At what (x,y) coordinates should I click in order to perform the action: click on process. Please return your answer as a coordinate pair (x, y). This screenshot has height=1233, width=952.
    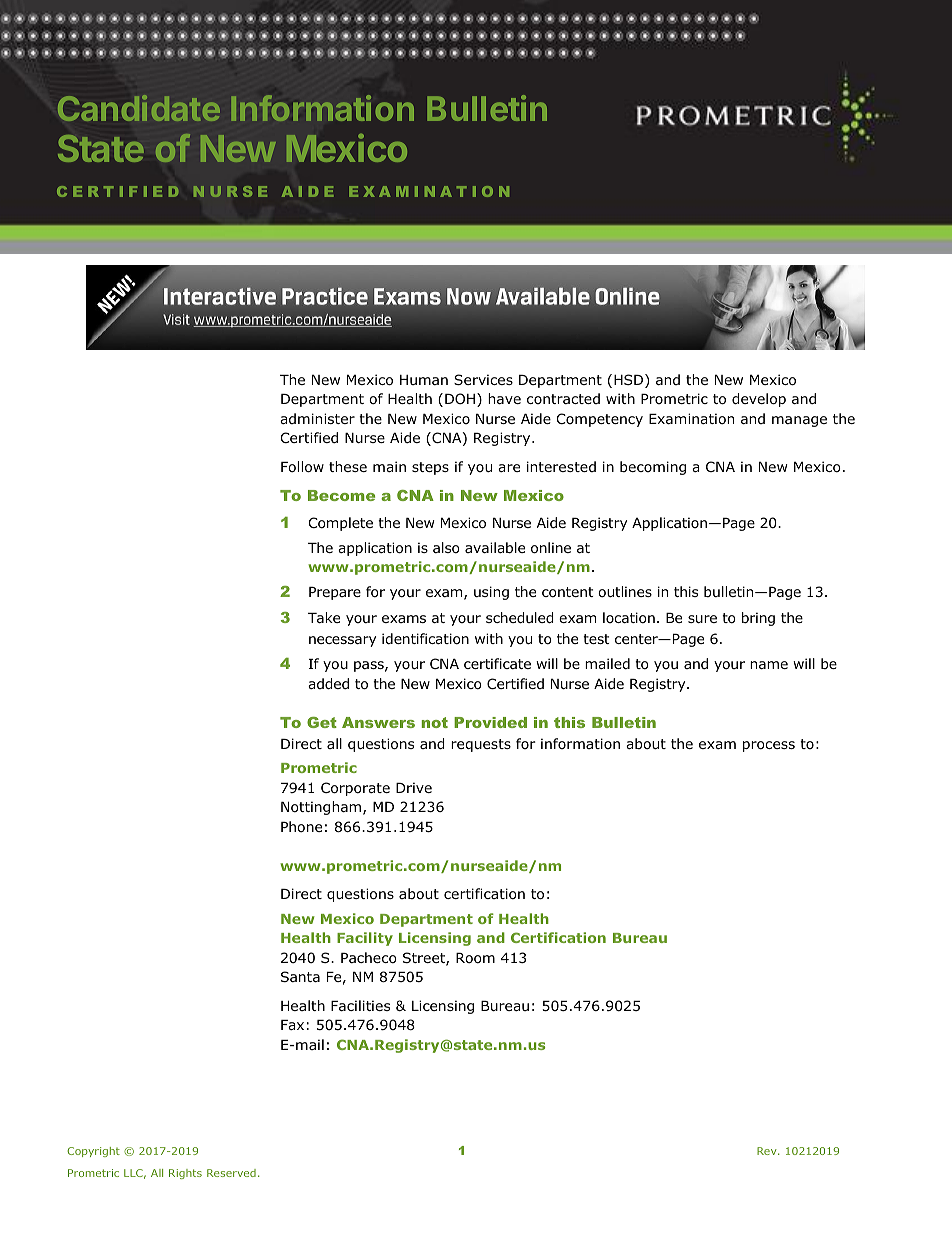
    Looking at the image, I should click on (769, 746).
